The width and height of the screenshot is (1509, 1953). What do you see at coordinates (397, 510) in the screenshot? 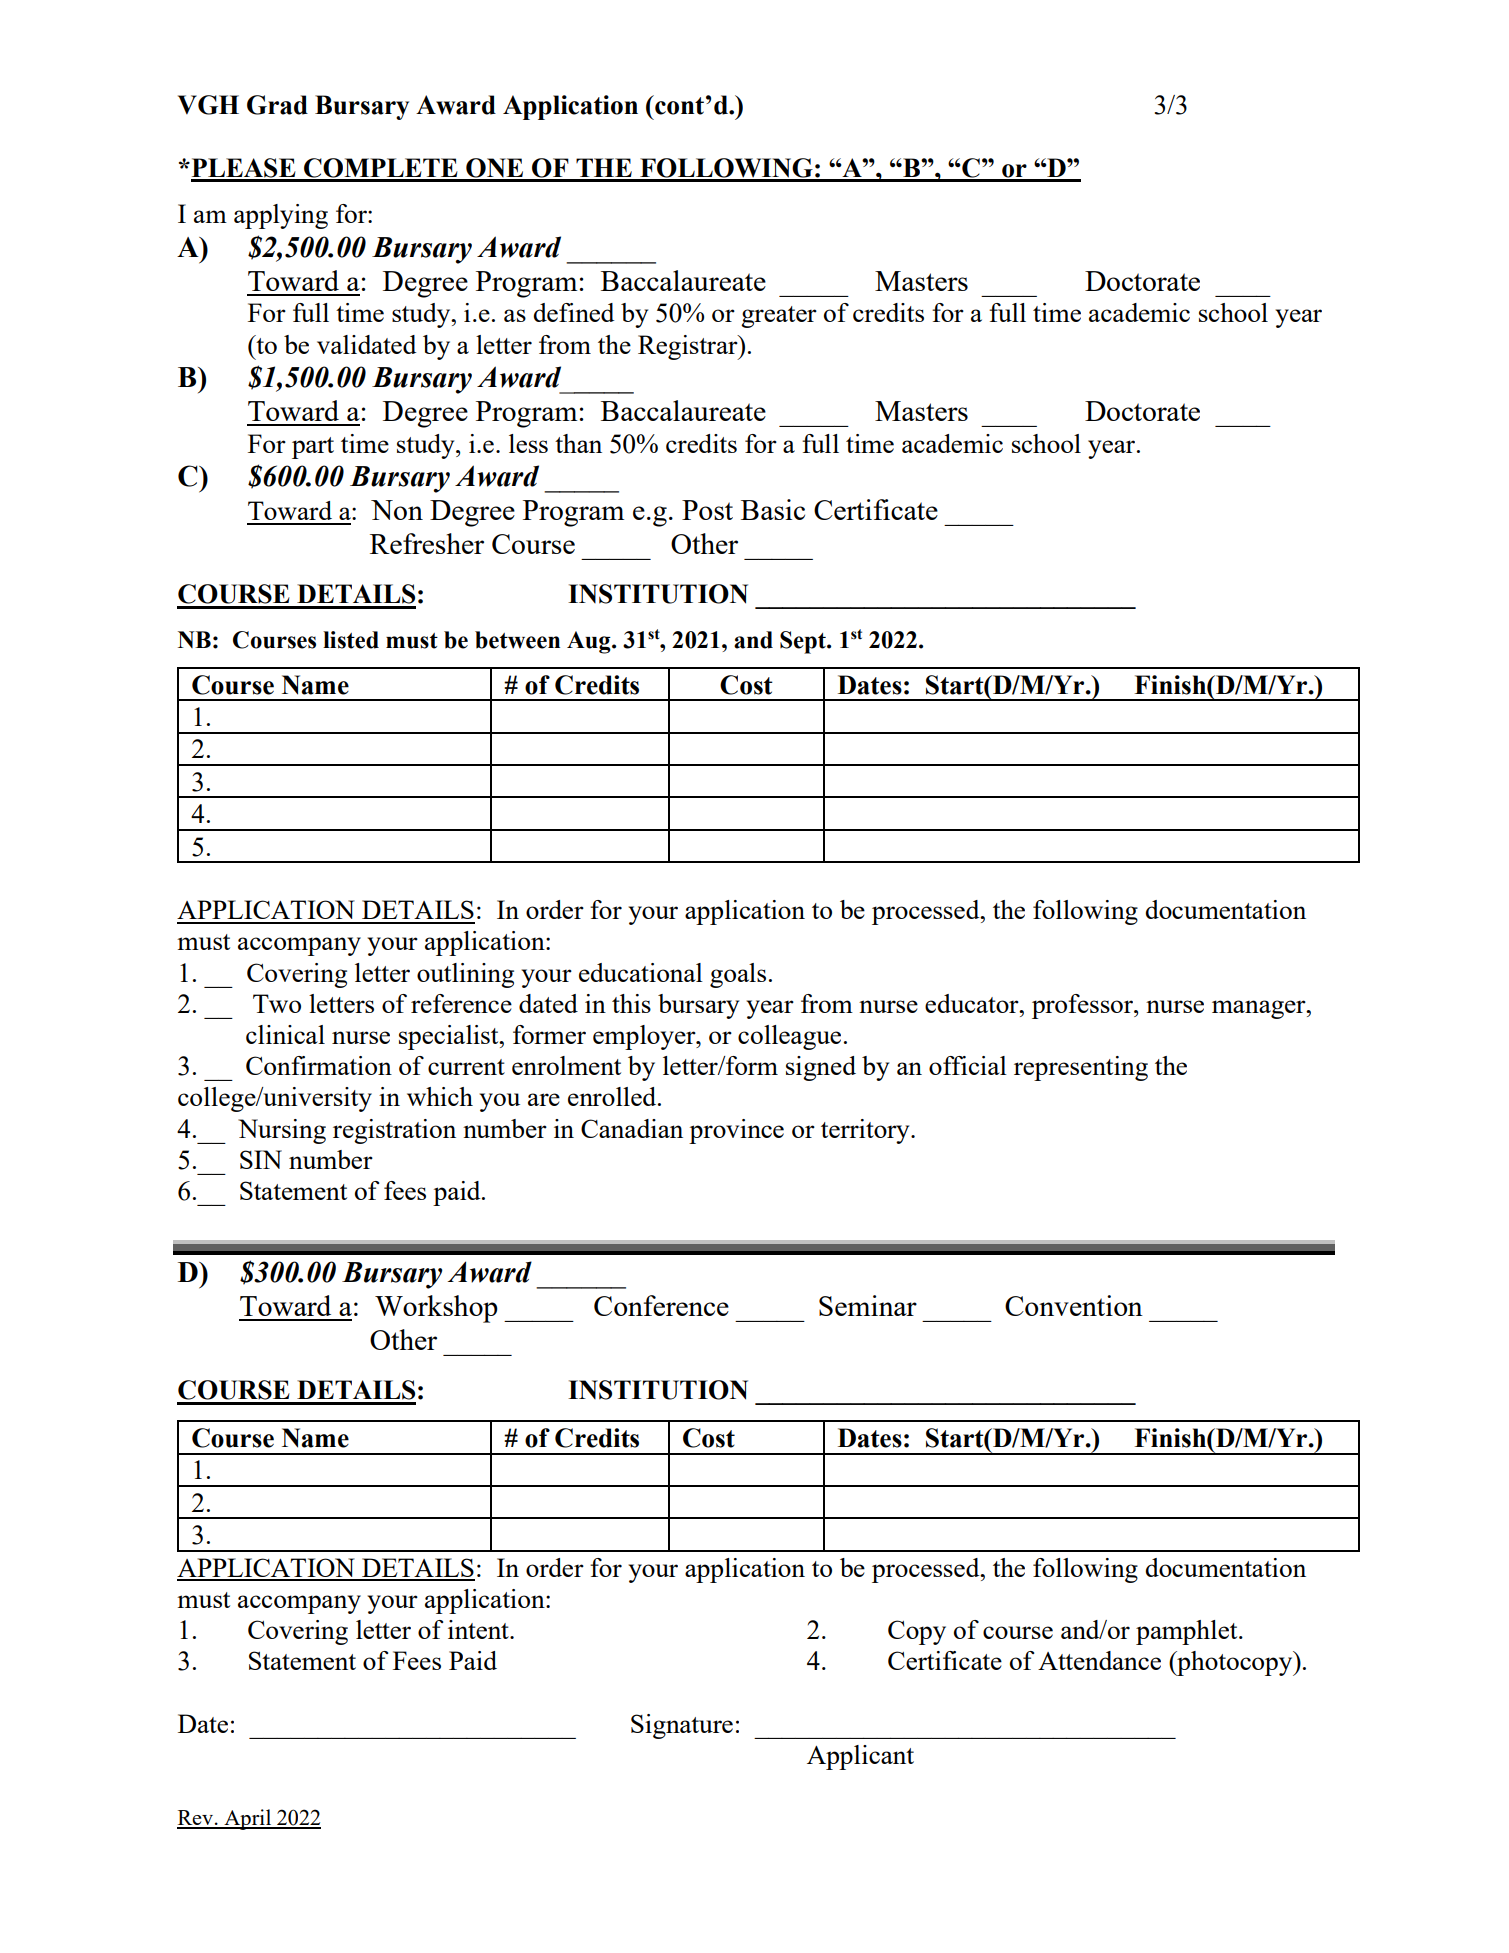
I see `Non` at bounding box center [397, 510].
